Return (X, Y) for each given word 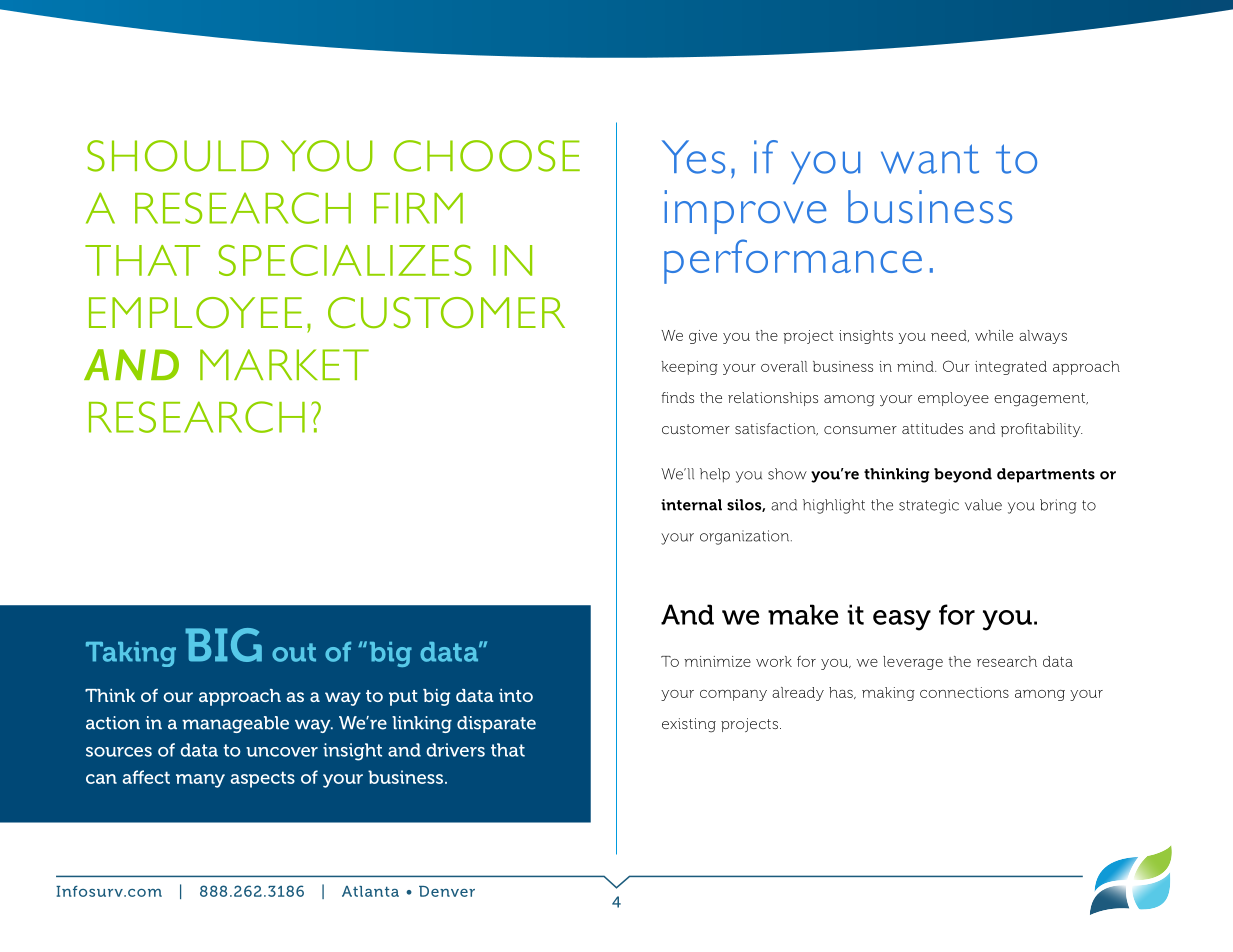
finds (677, 397)
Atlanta (370, 891)
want (930, 159)
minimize (717, 661)
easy (902, 620)
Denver (447, 891)
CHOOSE (487, 156)
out (294, 652)
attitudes (932, 428)
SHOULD (178, 156)
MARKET (284, 364)
